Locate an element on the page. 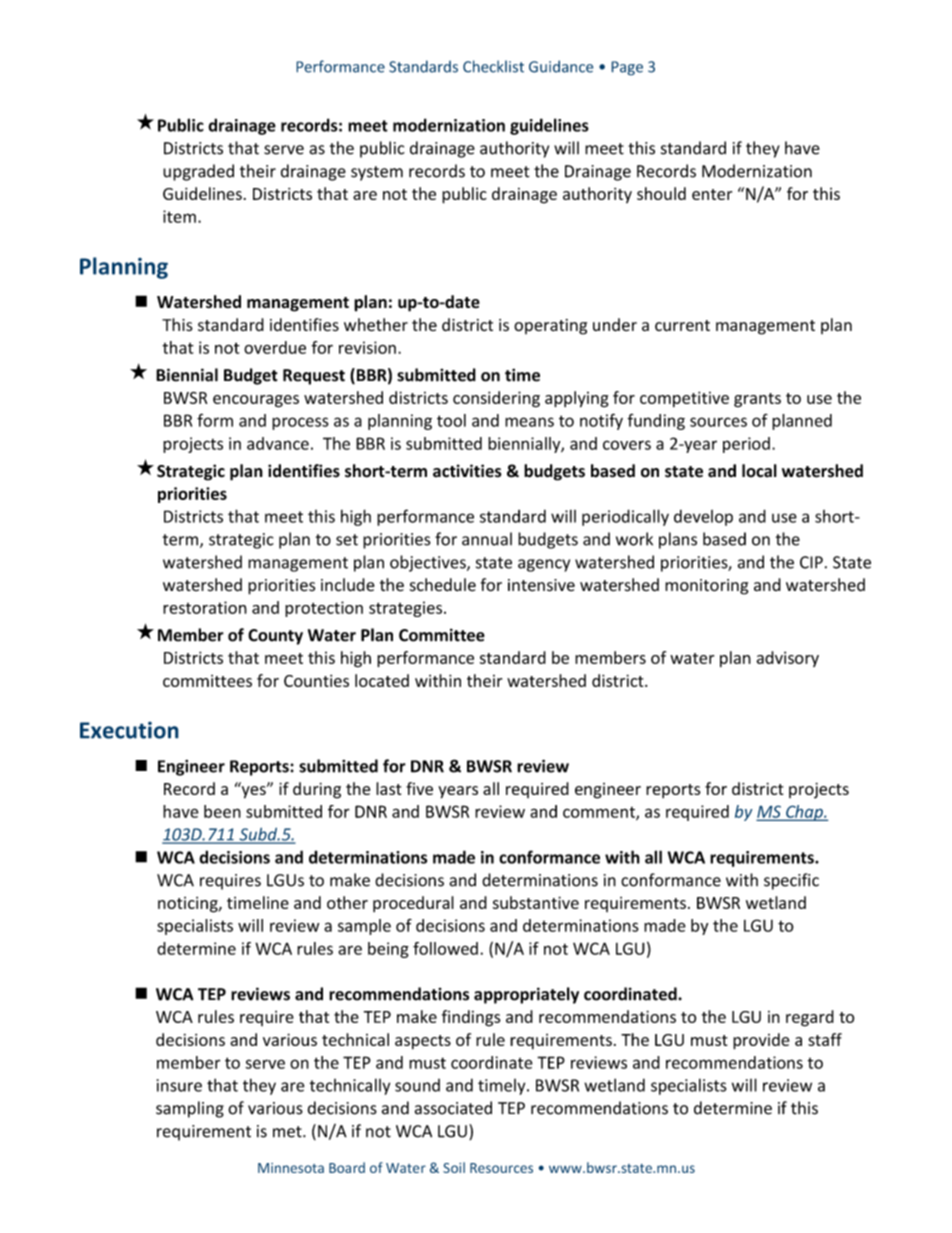 The width and height of the document is (952, 1233). provide is located at coordinates (761, 1041).
